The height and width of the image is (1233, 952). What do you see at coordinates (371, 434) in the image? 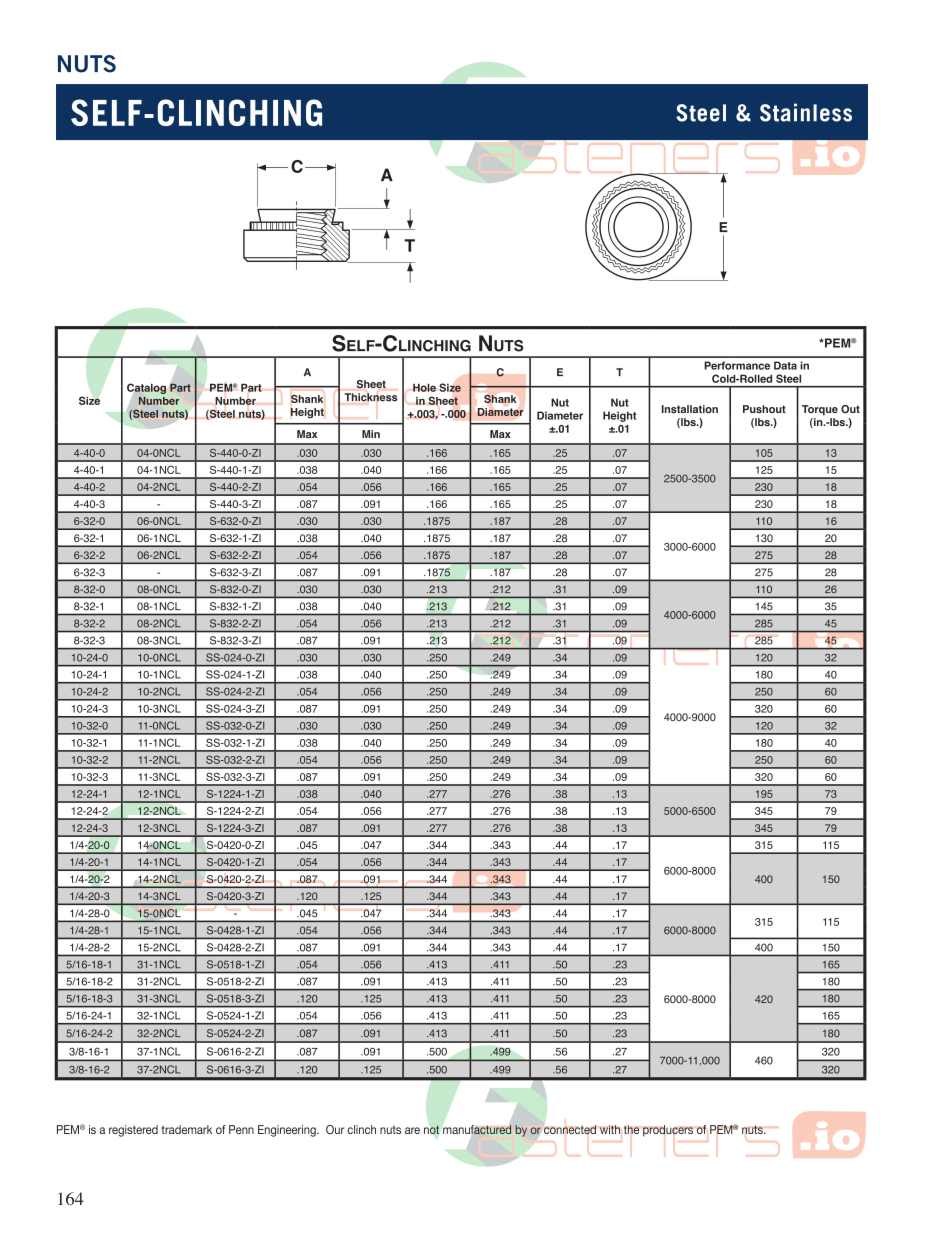
I see `Min` at bounding box center [371, 434].
